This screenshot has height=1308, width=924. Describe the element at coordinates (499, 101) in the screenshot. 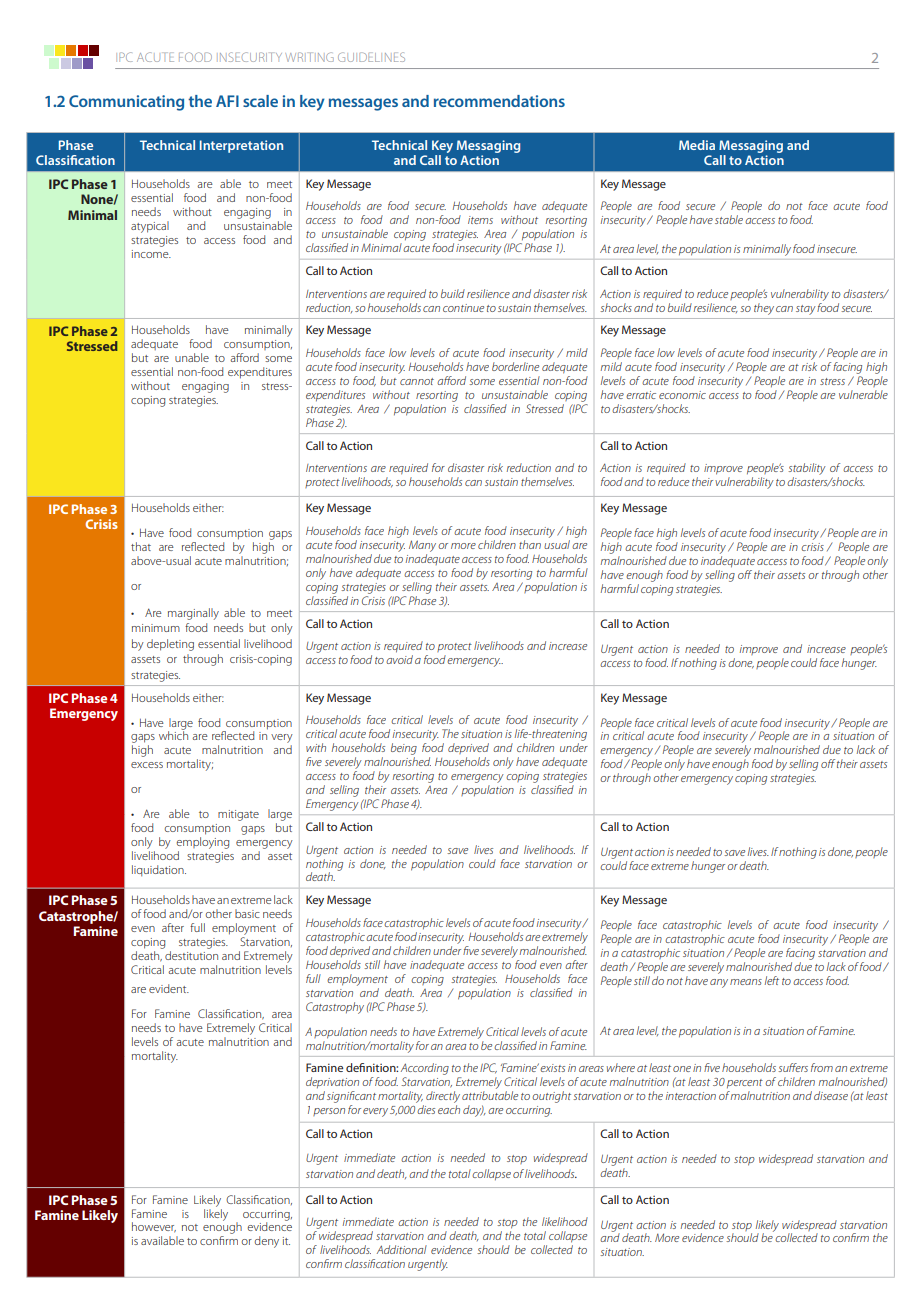

I see `recommendations` at that location.
